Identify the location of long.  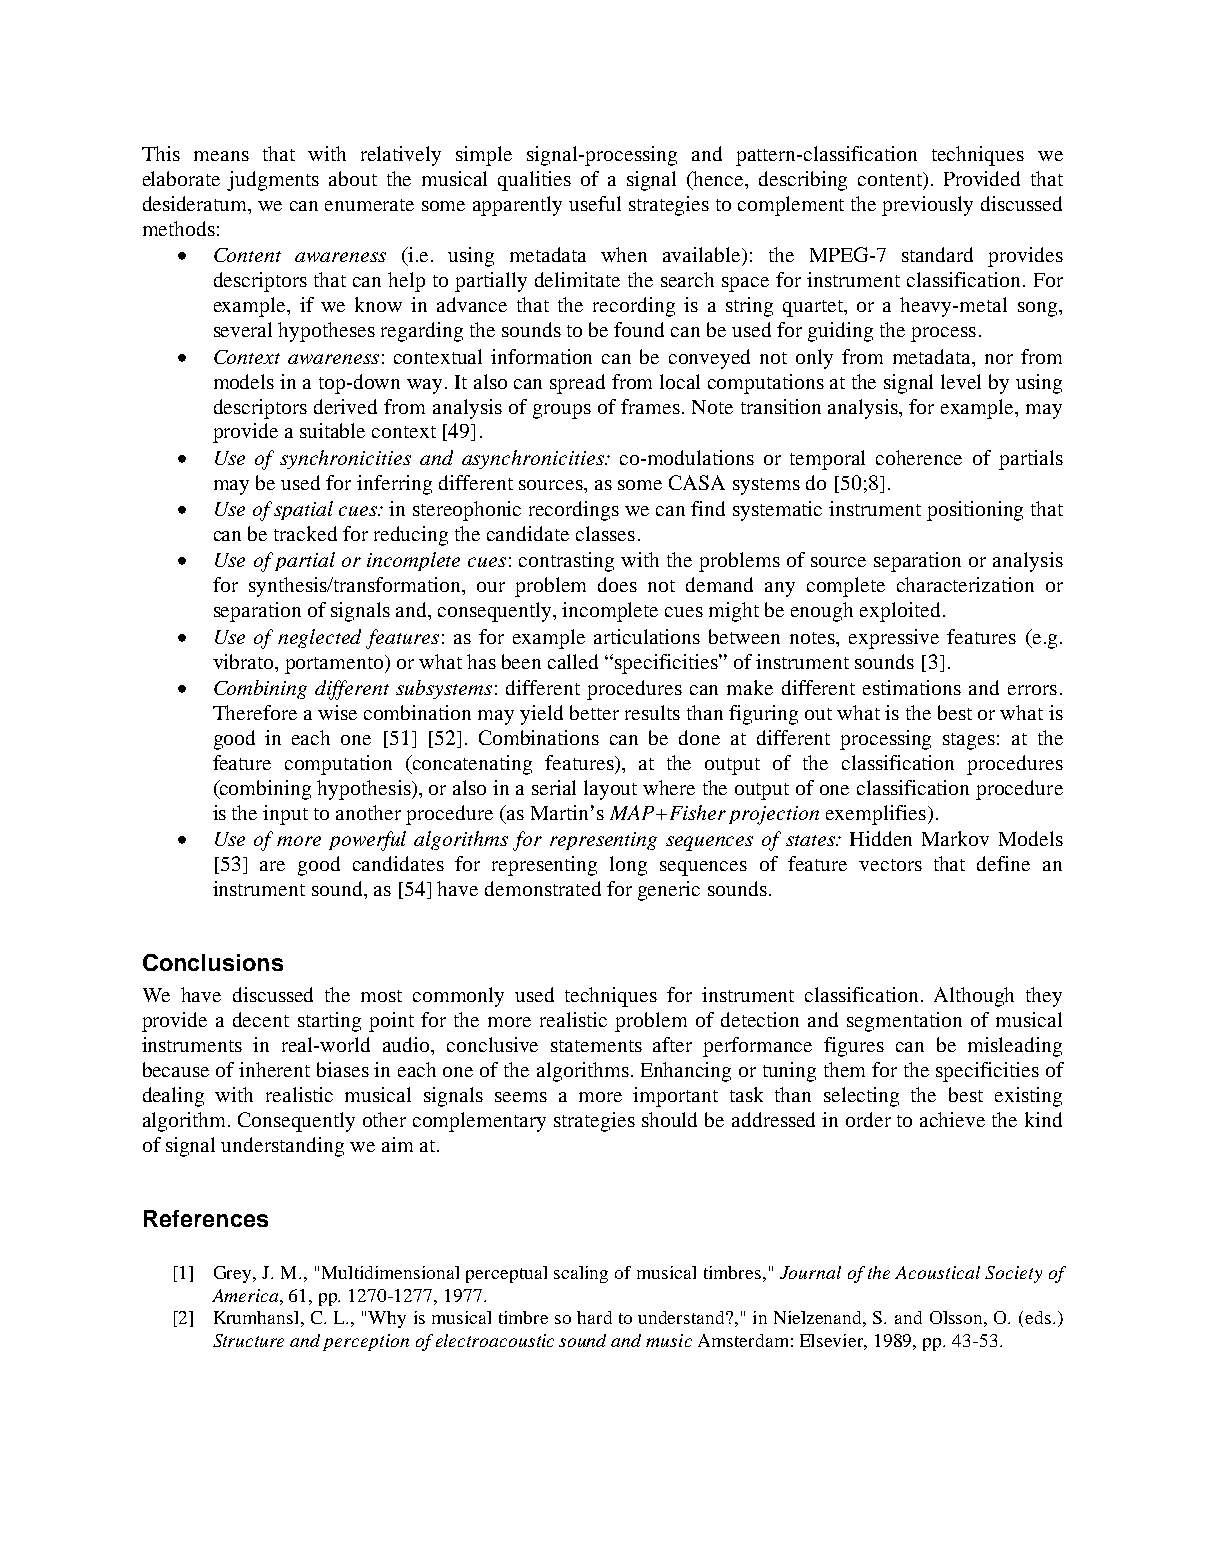
(628, 866).
